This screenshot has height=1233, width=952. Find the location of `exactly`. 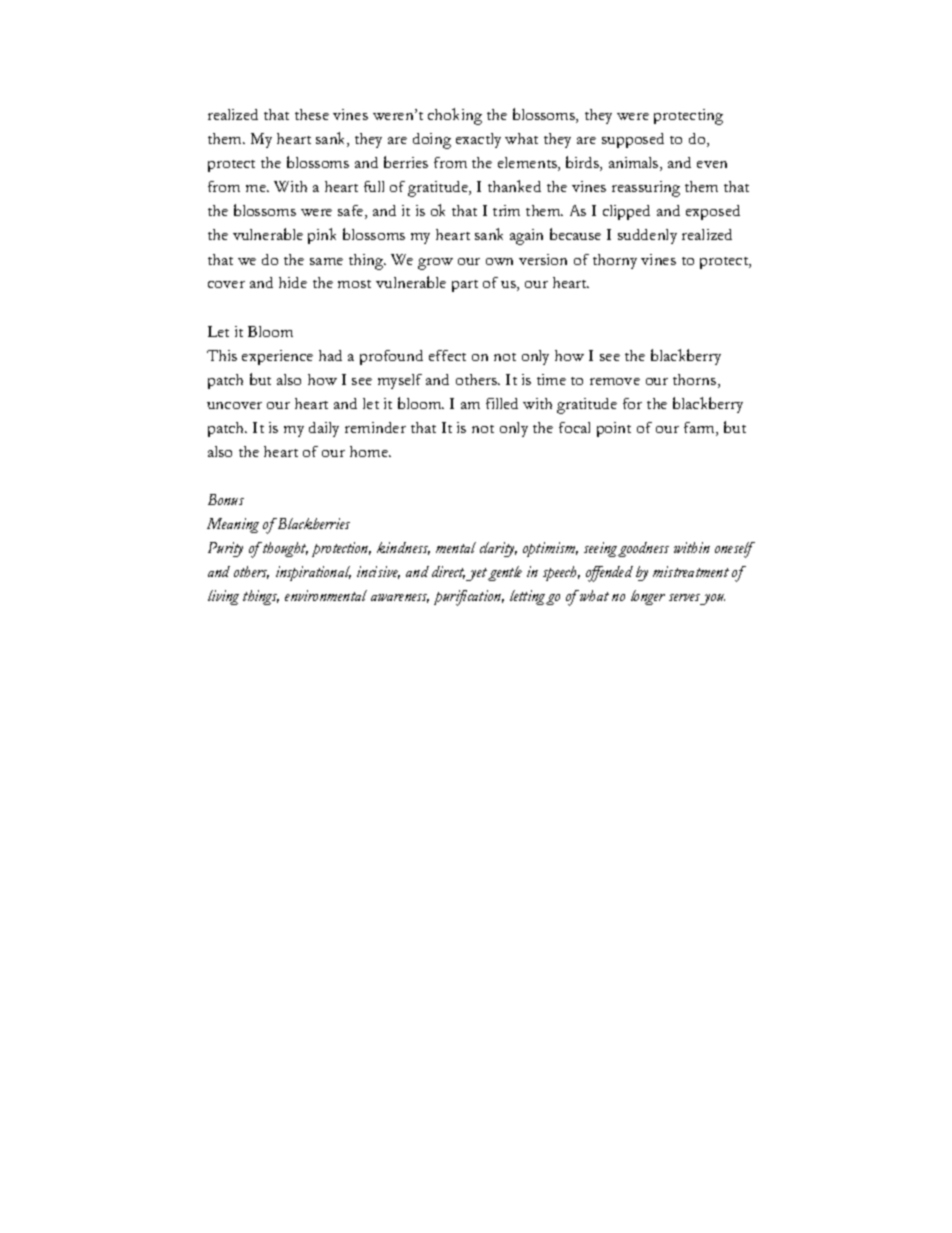

exactly is located at coordinates (478, 140).
